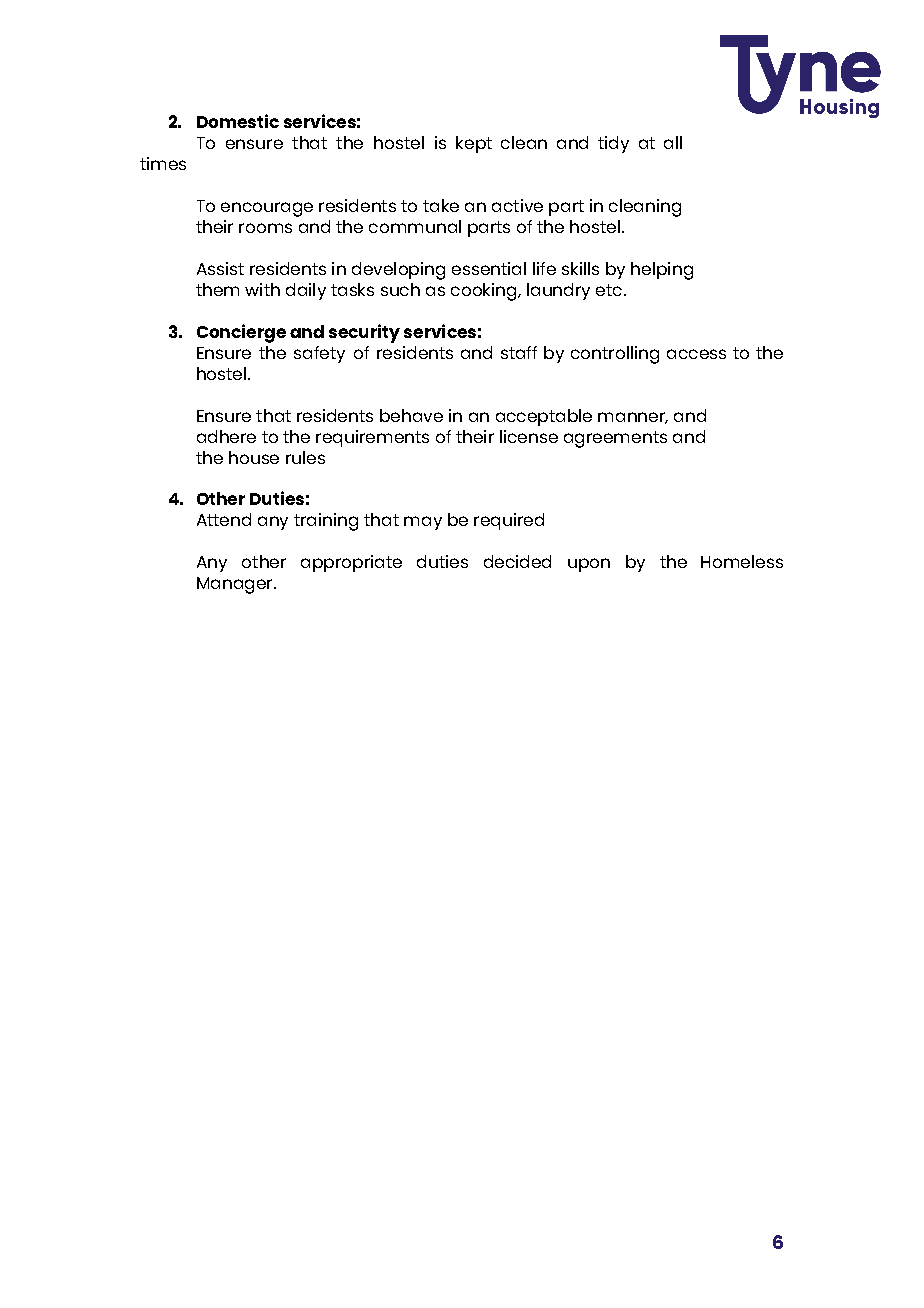  Describe the element at coordinates (662, 271) in the screenshot. I see `helping` at that location.
